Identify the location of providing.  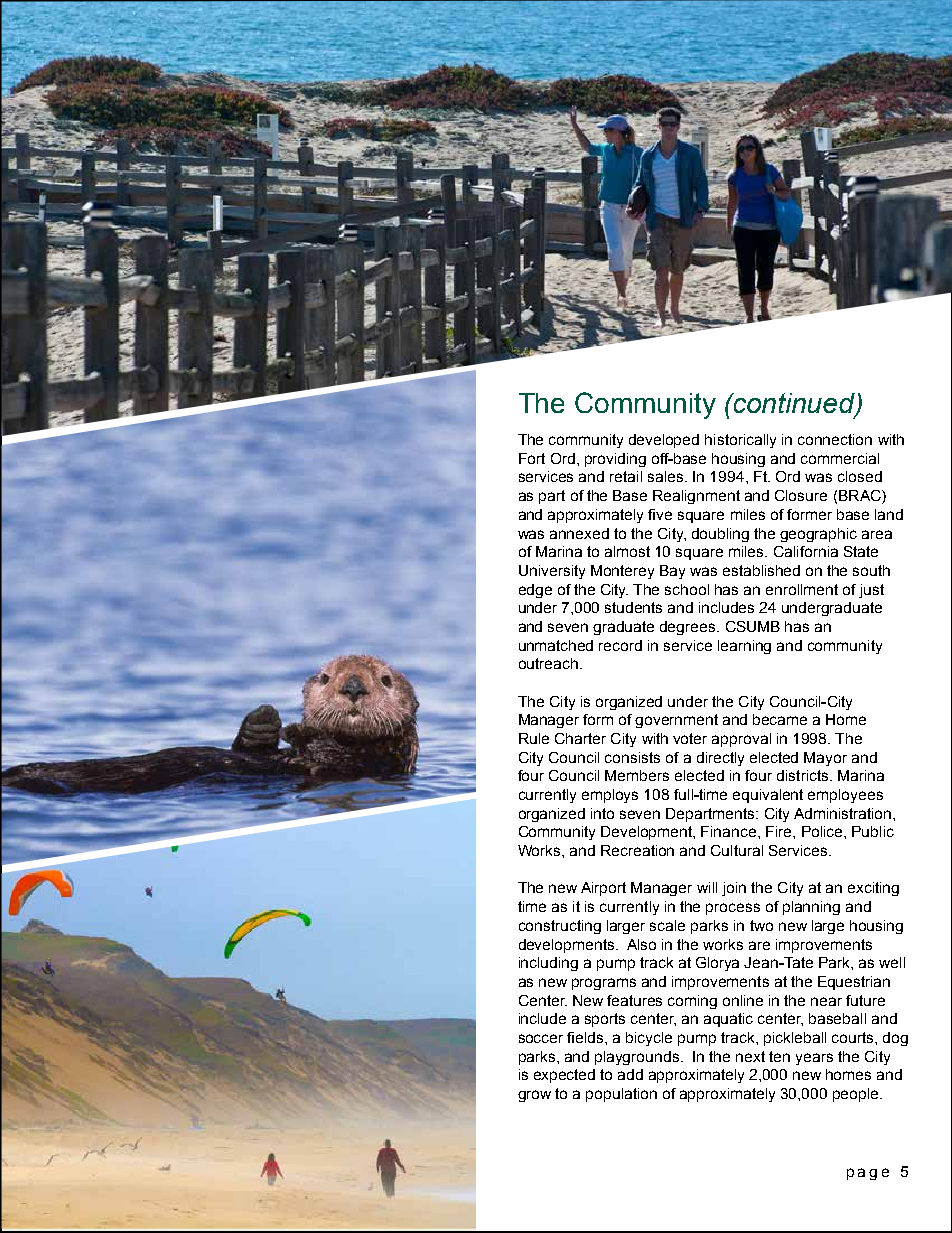
(615, 460).
